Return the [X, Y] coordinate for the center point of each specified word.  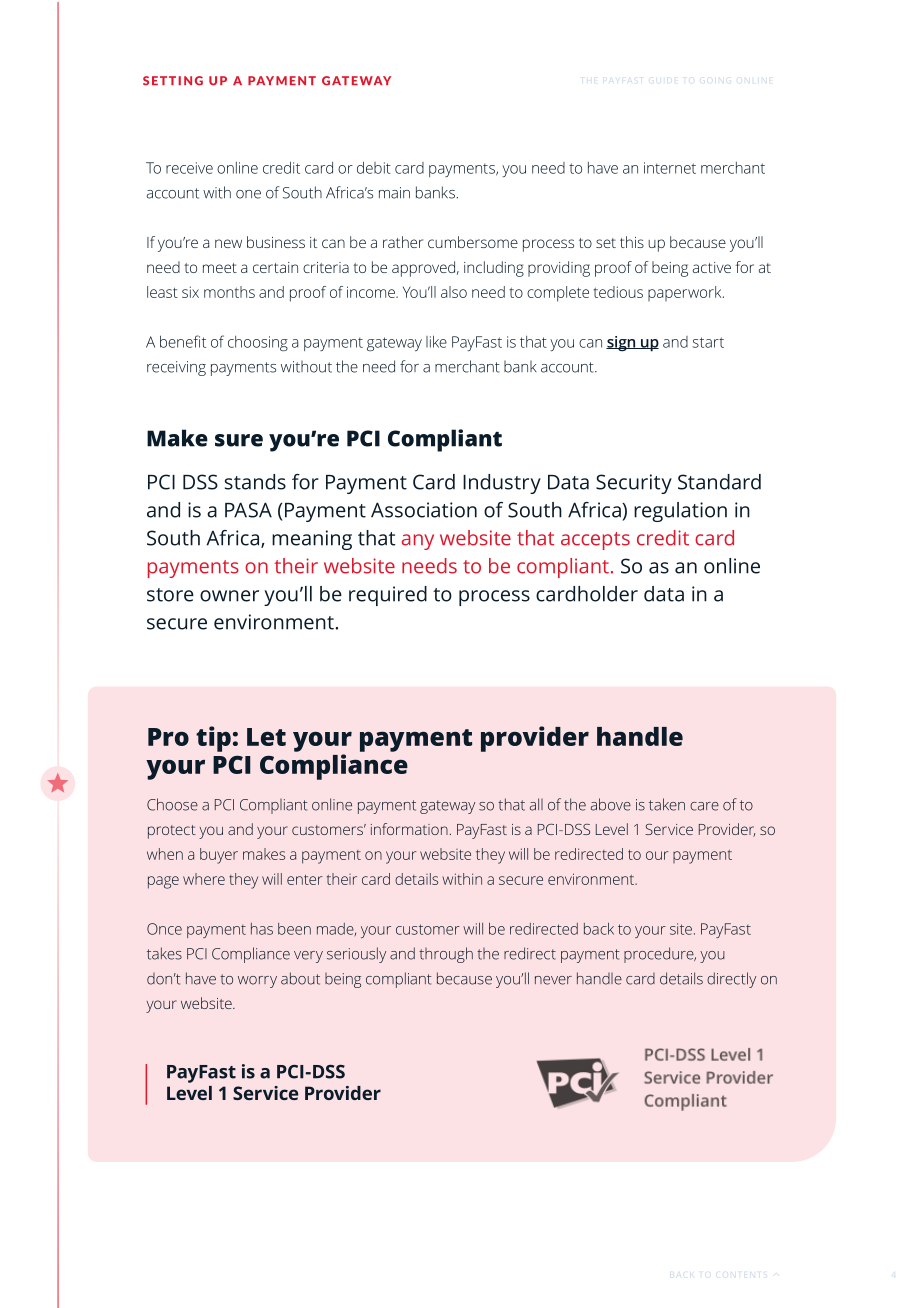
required [388, 596]
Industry [502, 484]
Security [634, 484]
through [446, 955]
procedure [660, 955]
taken [667, 804]
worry [257, 982]
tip [213, 739]
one [248, 194]
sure [239, 440]
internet [670, 168]
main [394, 193]
